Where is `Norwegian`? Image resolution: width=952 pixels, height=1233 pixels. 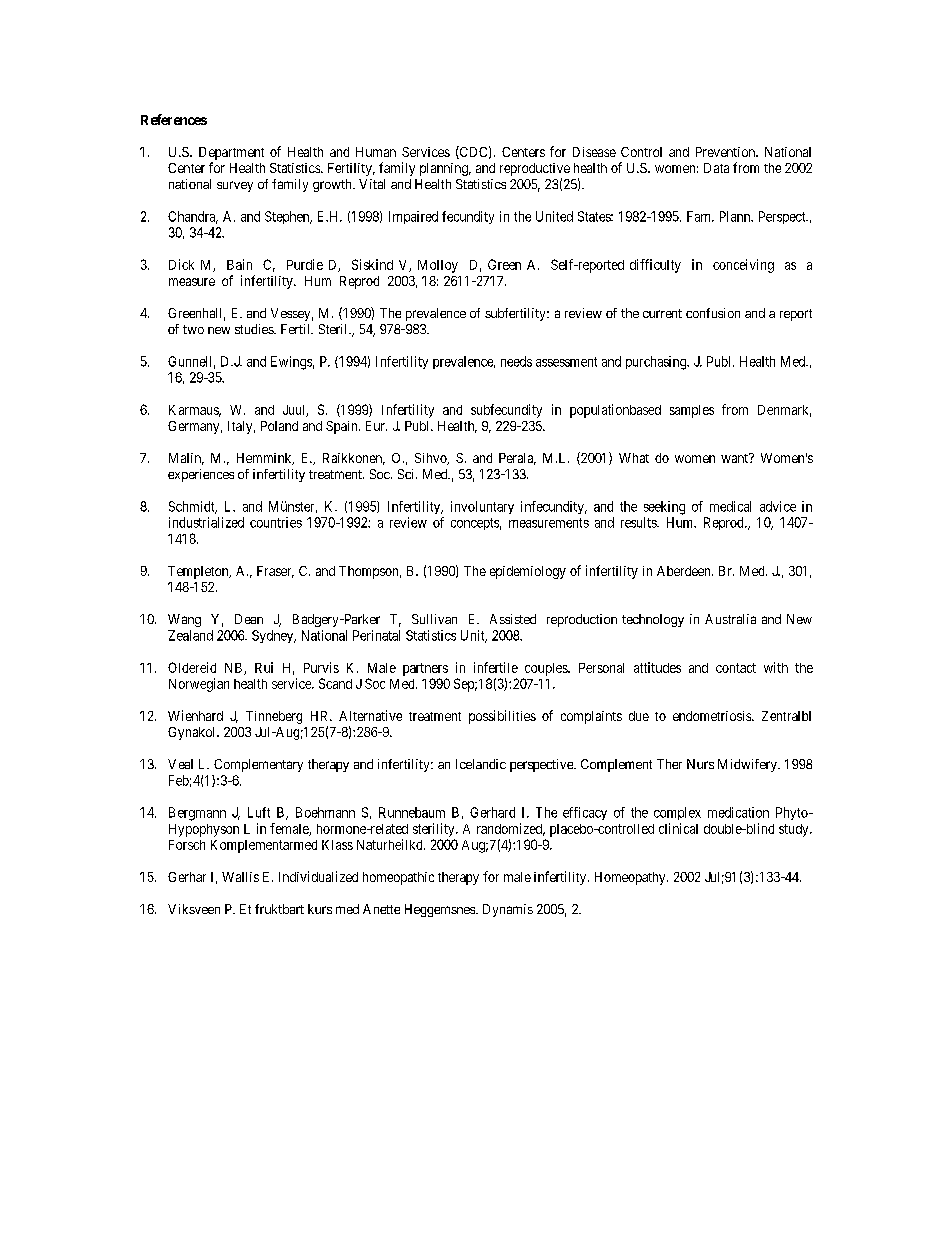
Norwegian is located at coordinates (199, 685).
